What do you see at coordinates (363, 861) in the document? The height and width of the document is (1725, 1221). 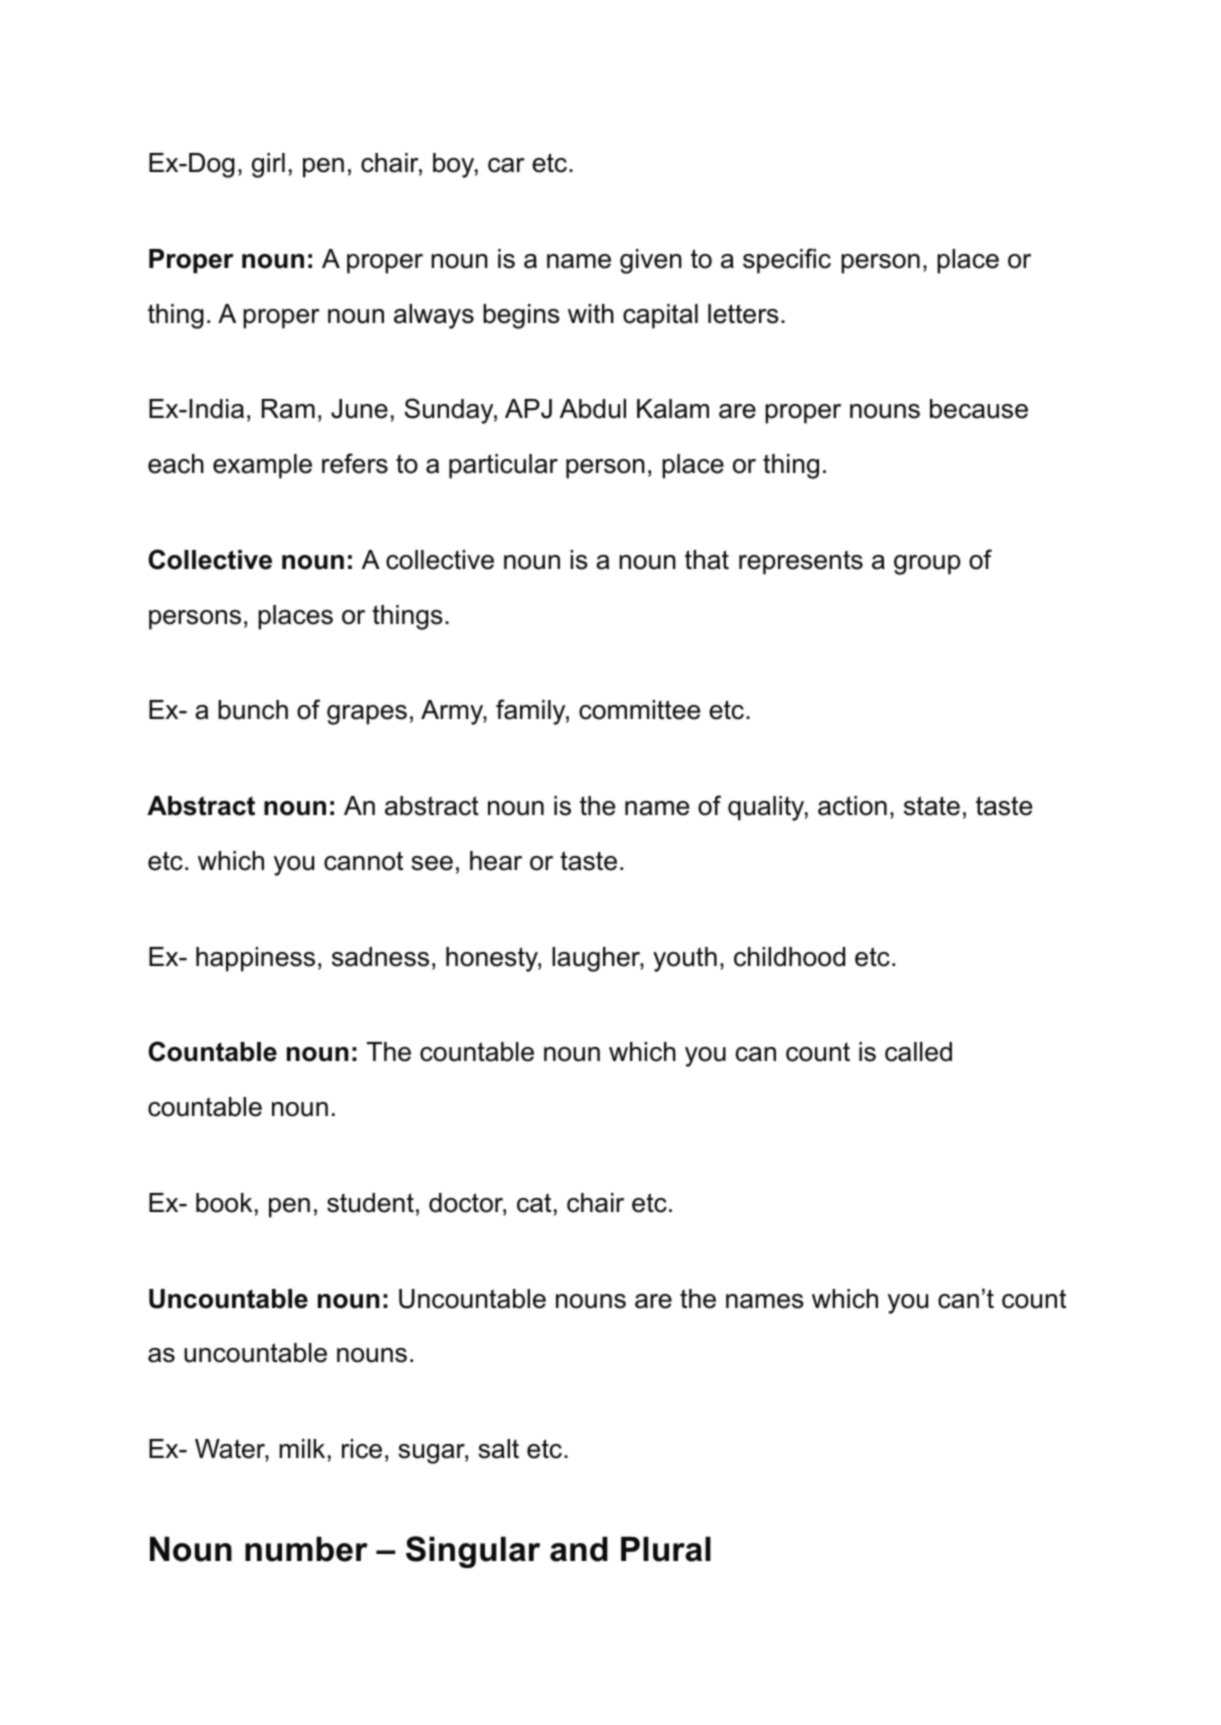 I see `cannot` at bounding box center [363, 861].
